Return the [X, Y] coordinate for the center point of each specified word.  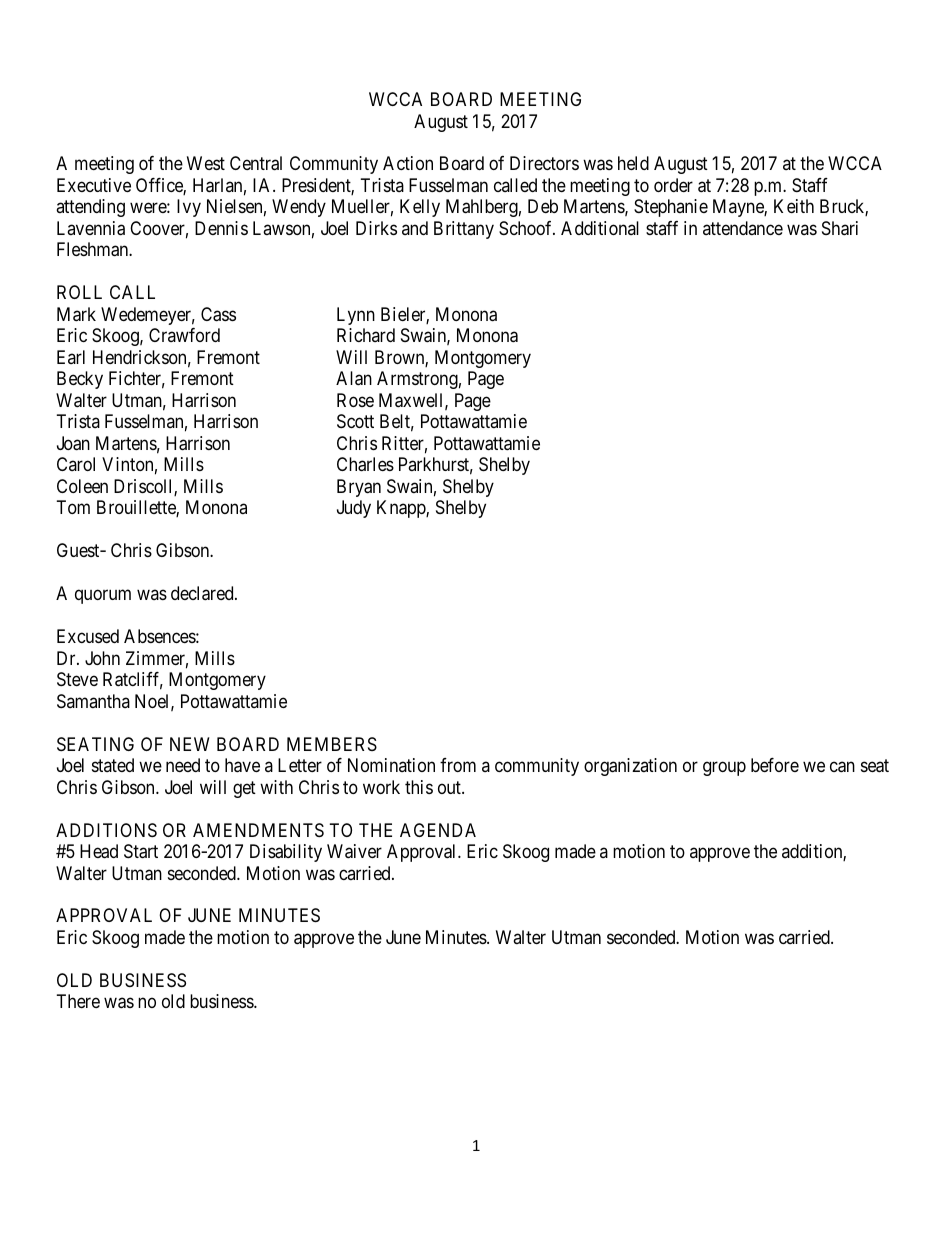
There [78, 1001]
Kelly [420, 208]
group [724, 769]
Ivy [189, 208]
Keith [794, 206]
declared [203, 593]
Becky [80, 380]
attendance [743, 228]
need [183, 765]
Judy [354, 509]
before [775, 765]
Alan [354, 378]
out [450, 787]
